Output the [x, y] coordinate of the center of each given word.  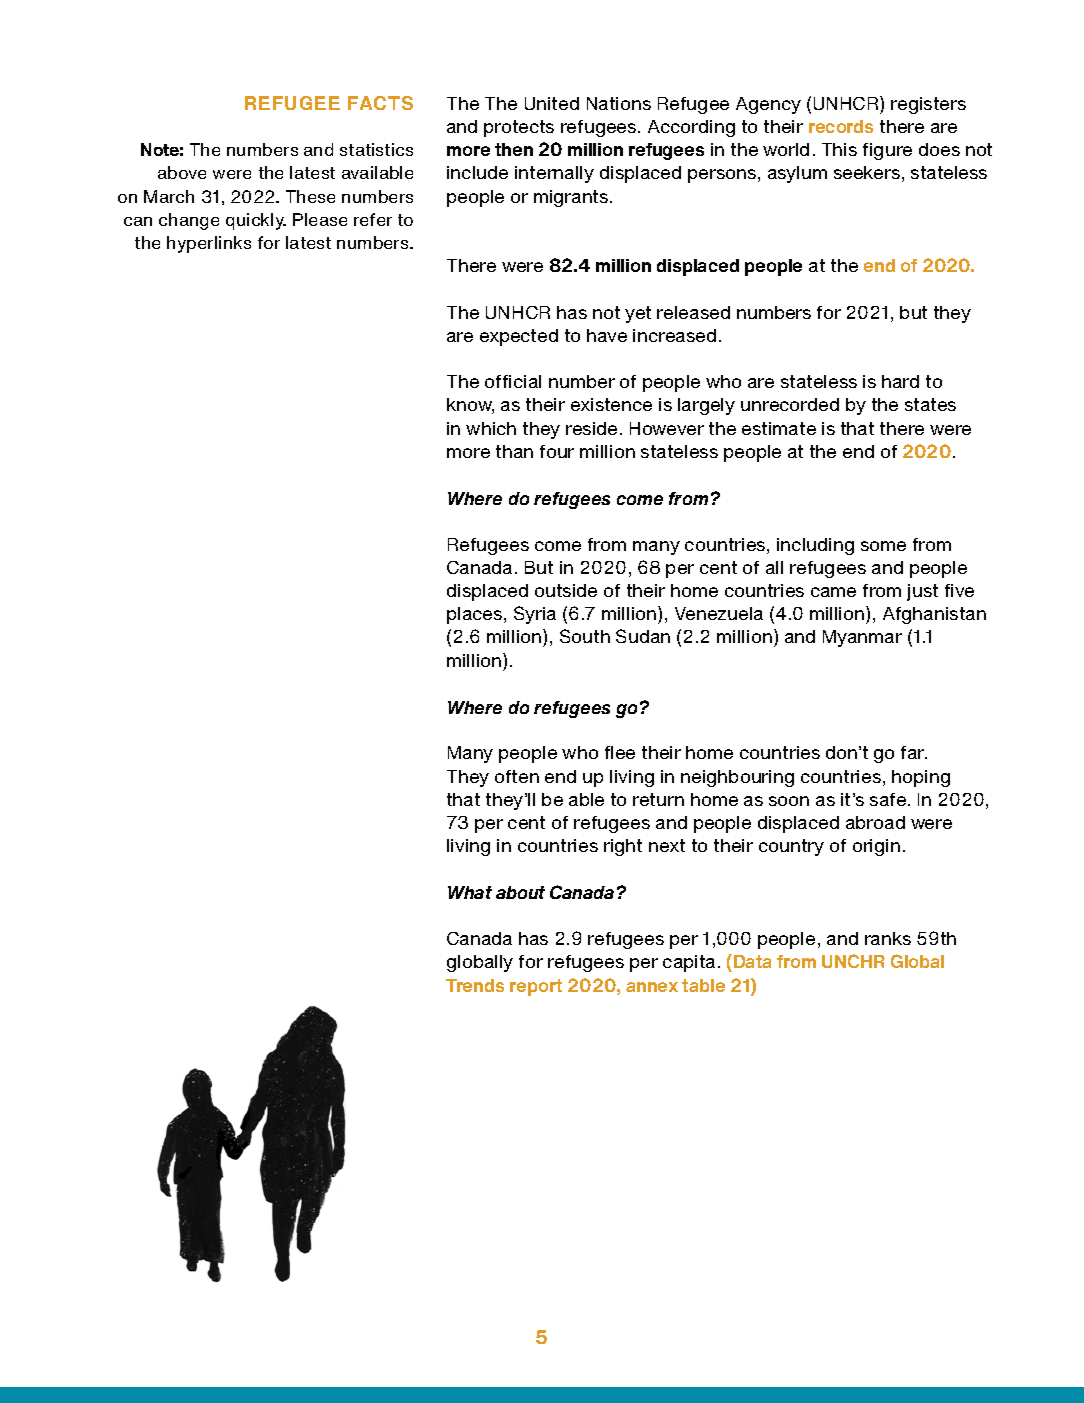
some [883, 546]
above [182, 172]
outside [566, 590]
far [914, 752]
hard [900, 381]
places [476, 615]
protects [519, 128]
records [841, 126]
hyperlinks [209, 244]
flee [620, 752]
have [607, 335]
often [517, 776]
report [536, 987]
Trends [475, 985]
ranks [888, 938]
